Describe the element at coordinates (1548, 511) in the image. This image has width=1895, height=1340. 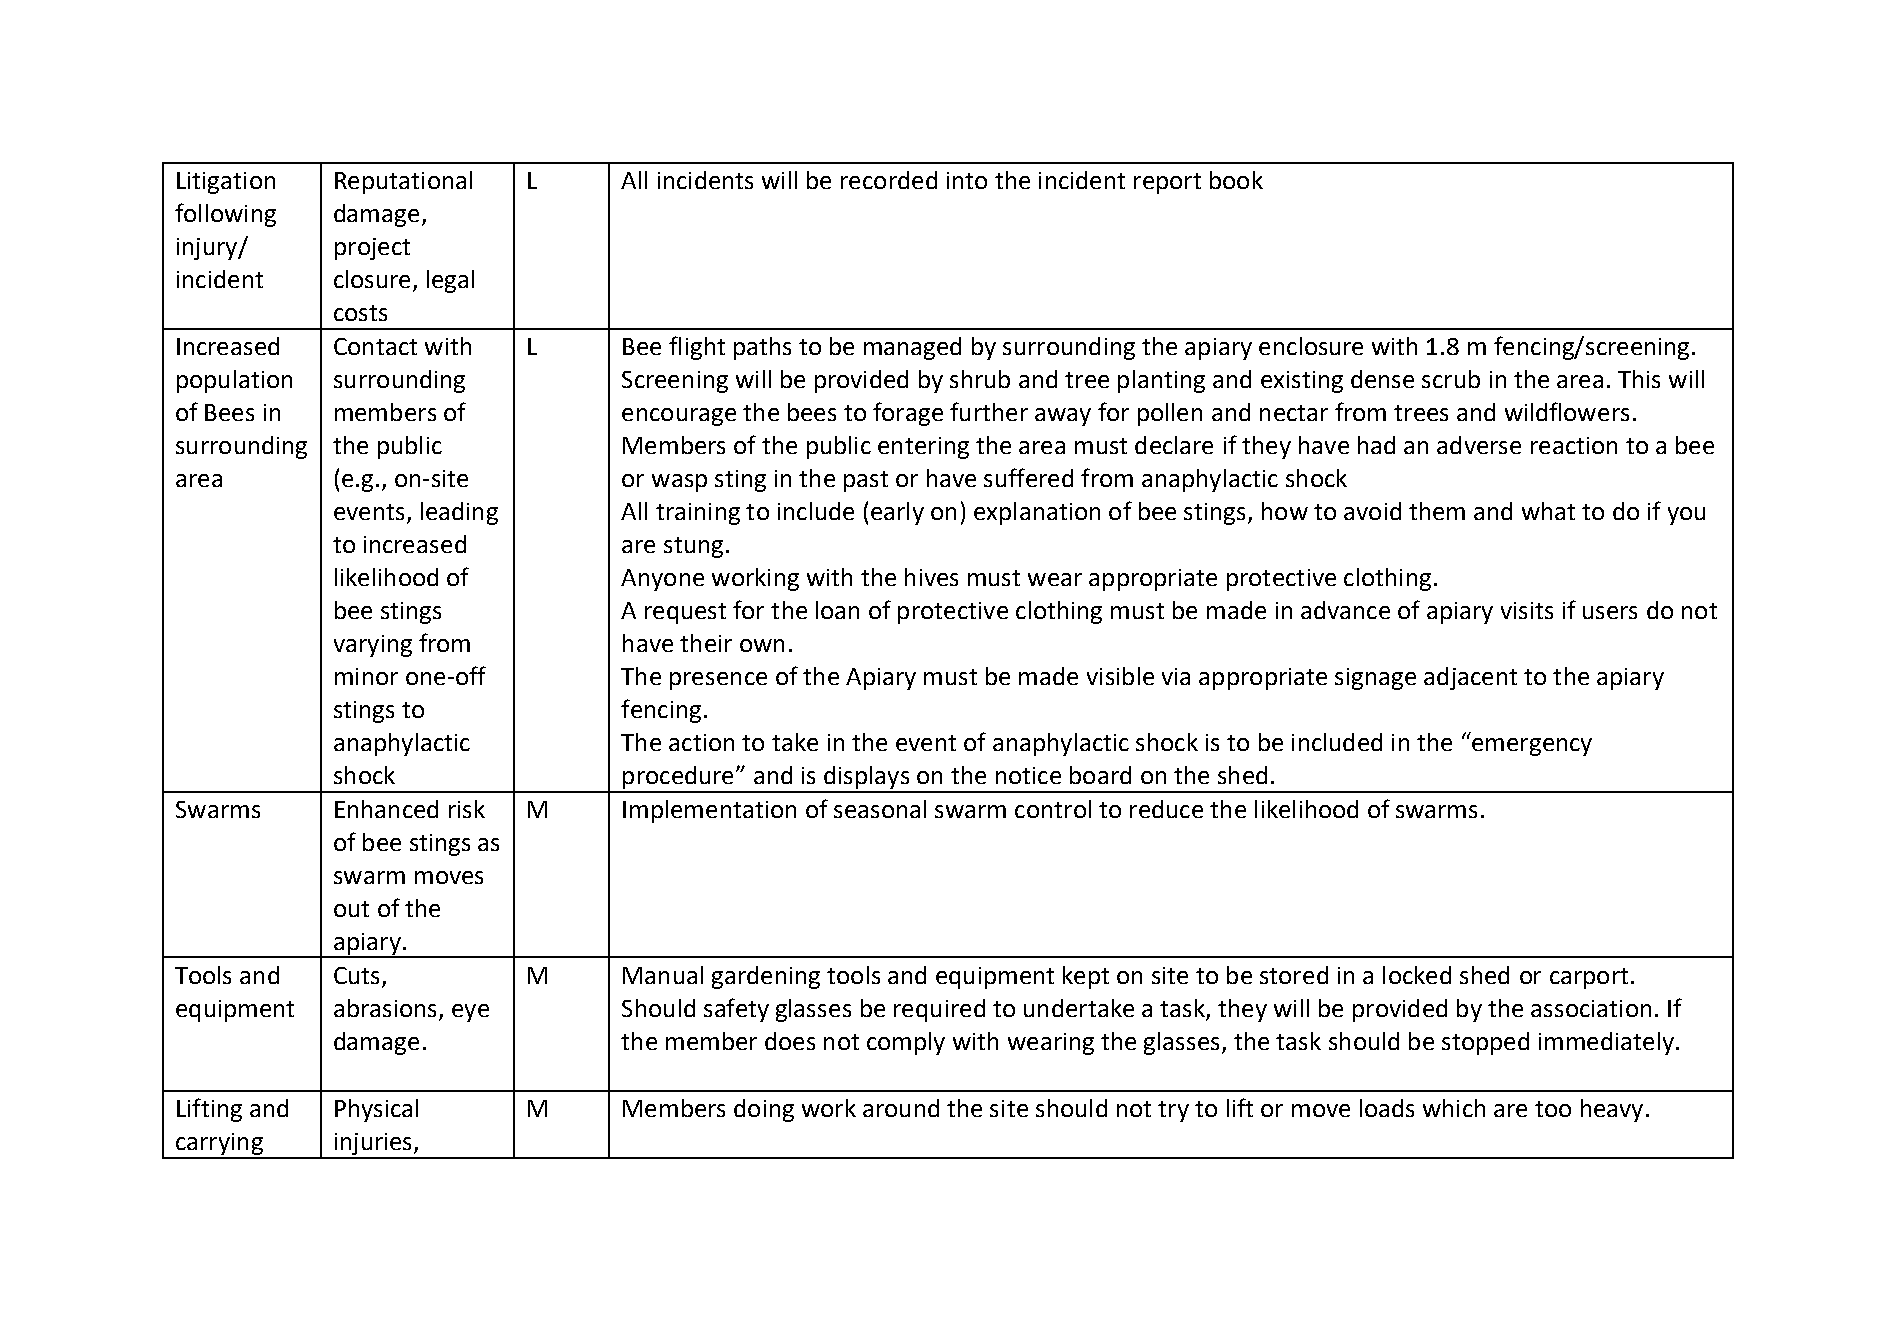
I see `what` at that location.
